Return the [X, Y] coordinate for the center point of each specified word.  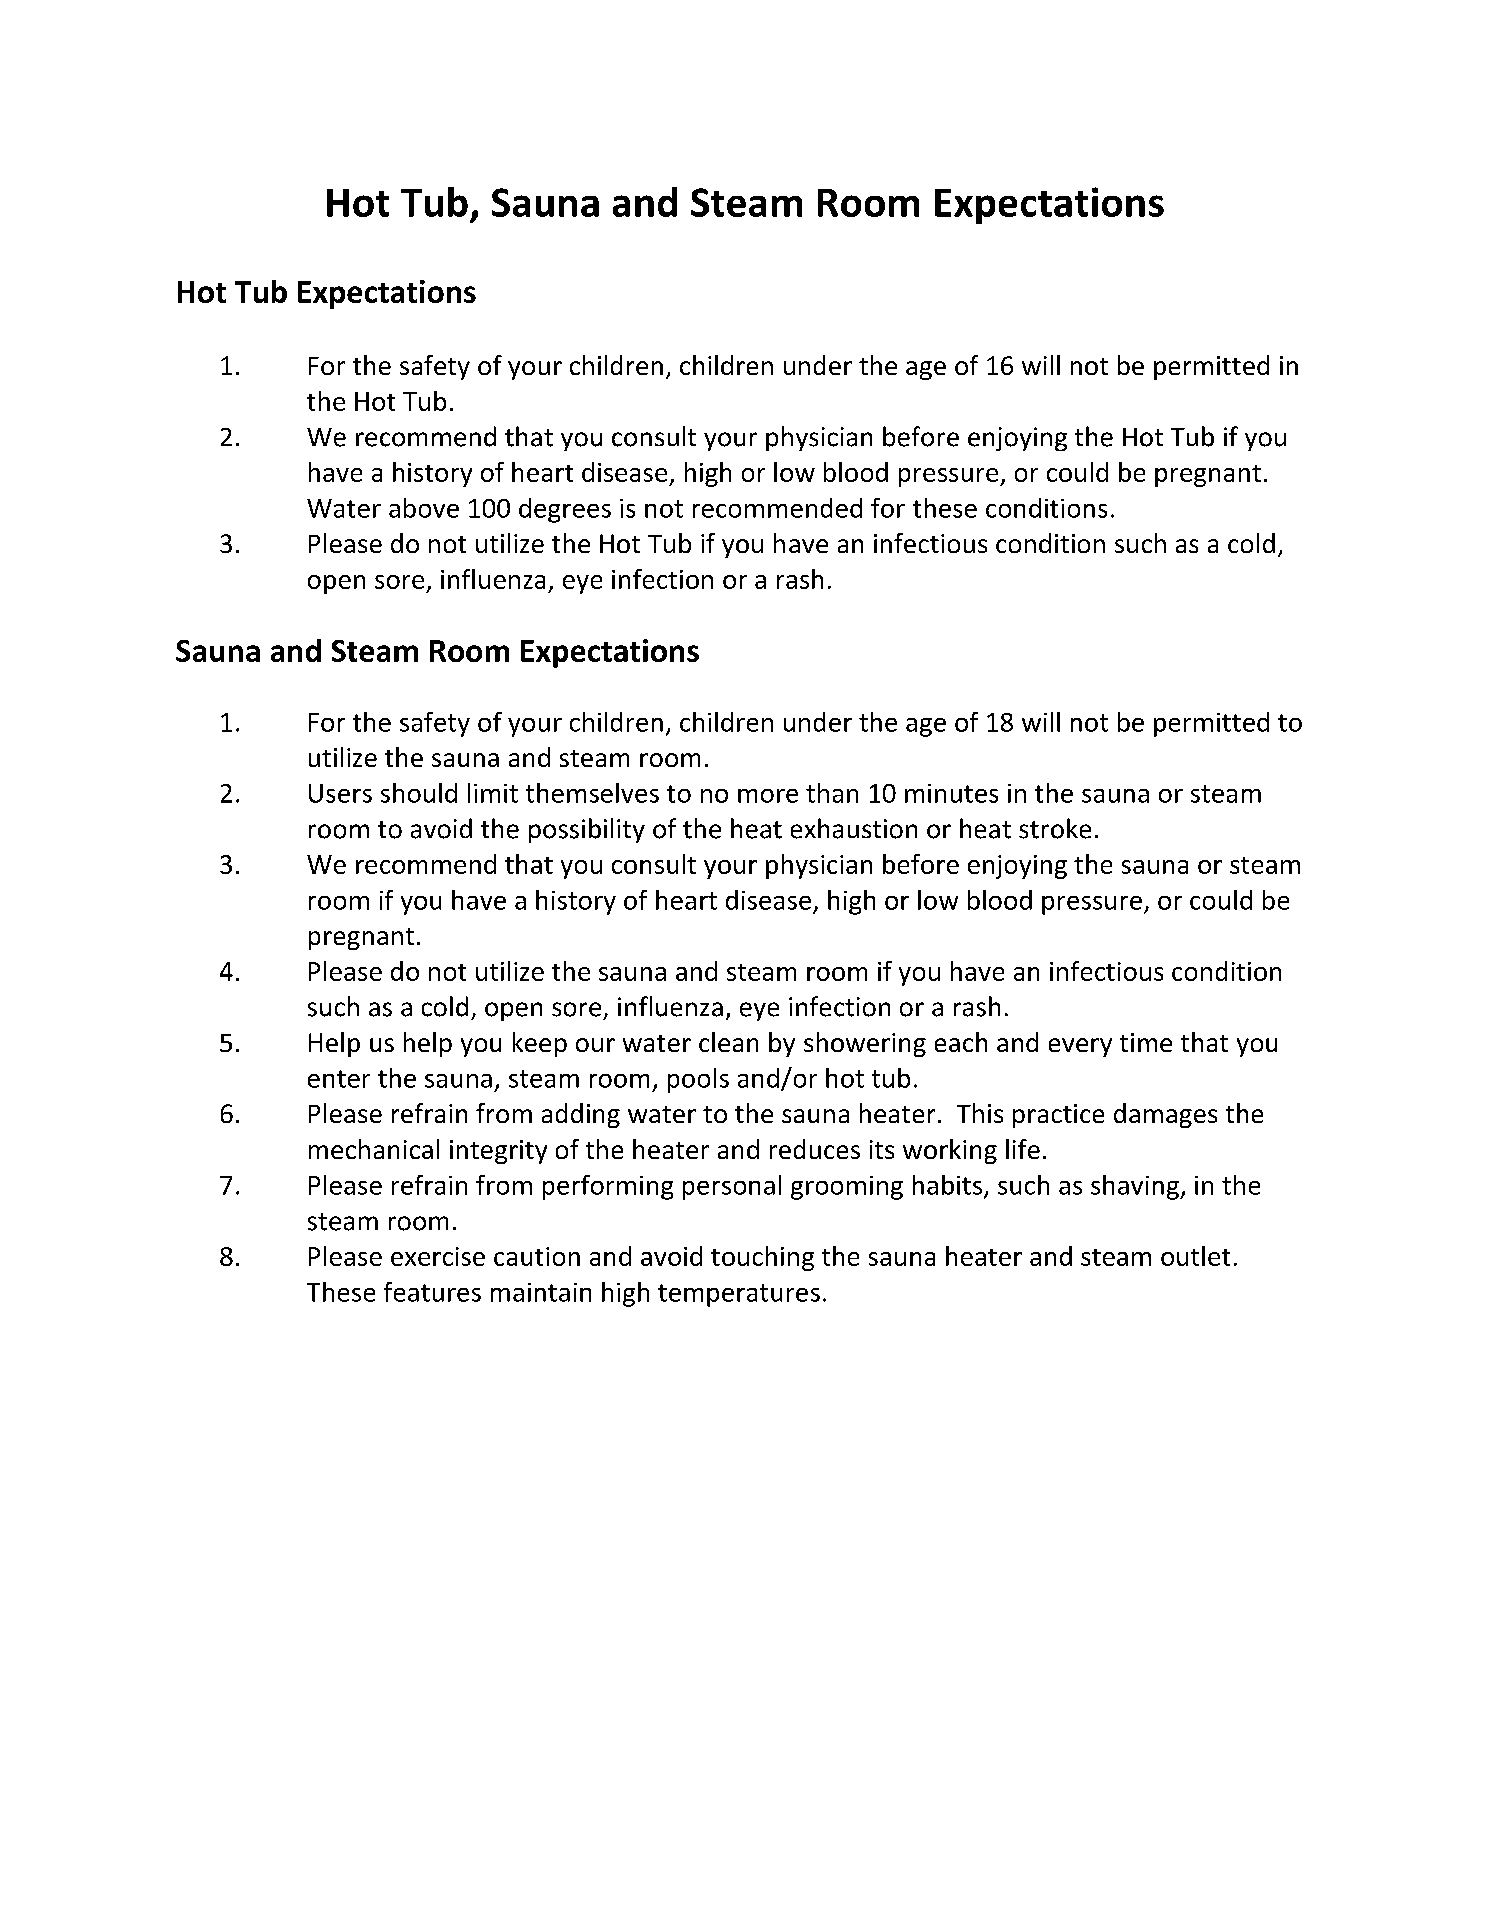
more [768, 796]
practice [1058, 1116]
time [1146, 1042]
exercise [438, 1256]
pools [698, 1080]
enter [339, 1079]
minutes [951, 793]
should [419, 793]
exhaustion [854, 828]
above [424, 508]
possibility [587, 830]
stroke [1055, 828]
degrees [565, 510]
